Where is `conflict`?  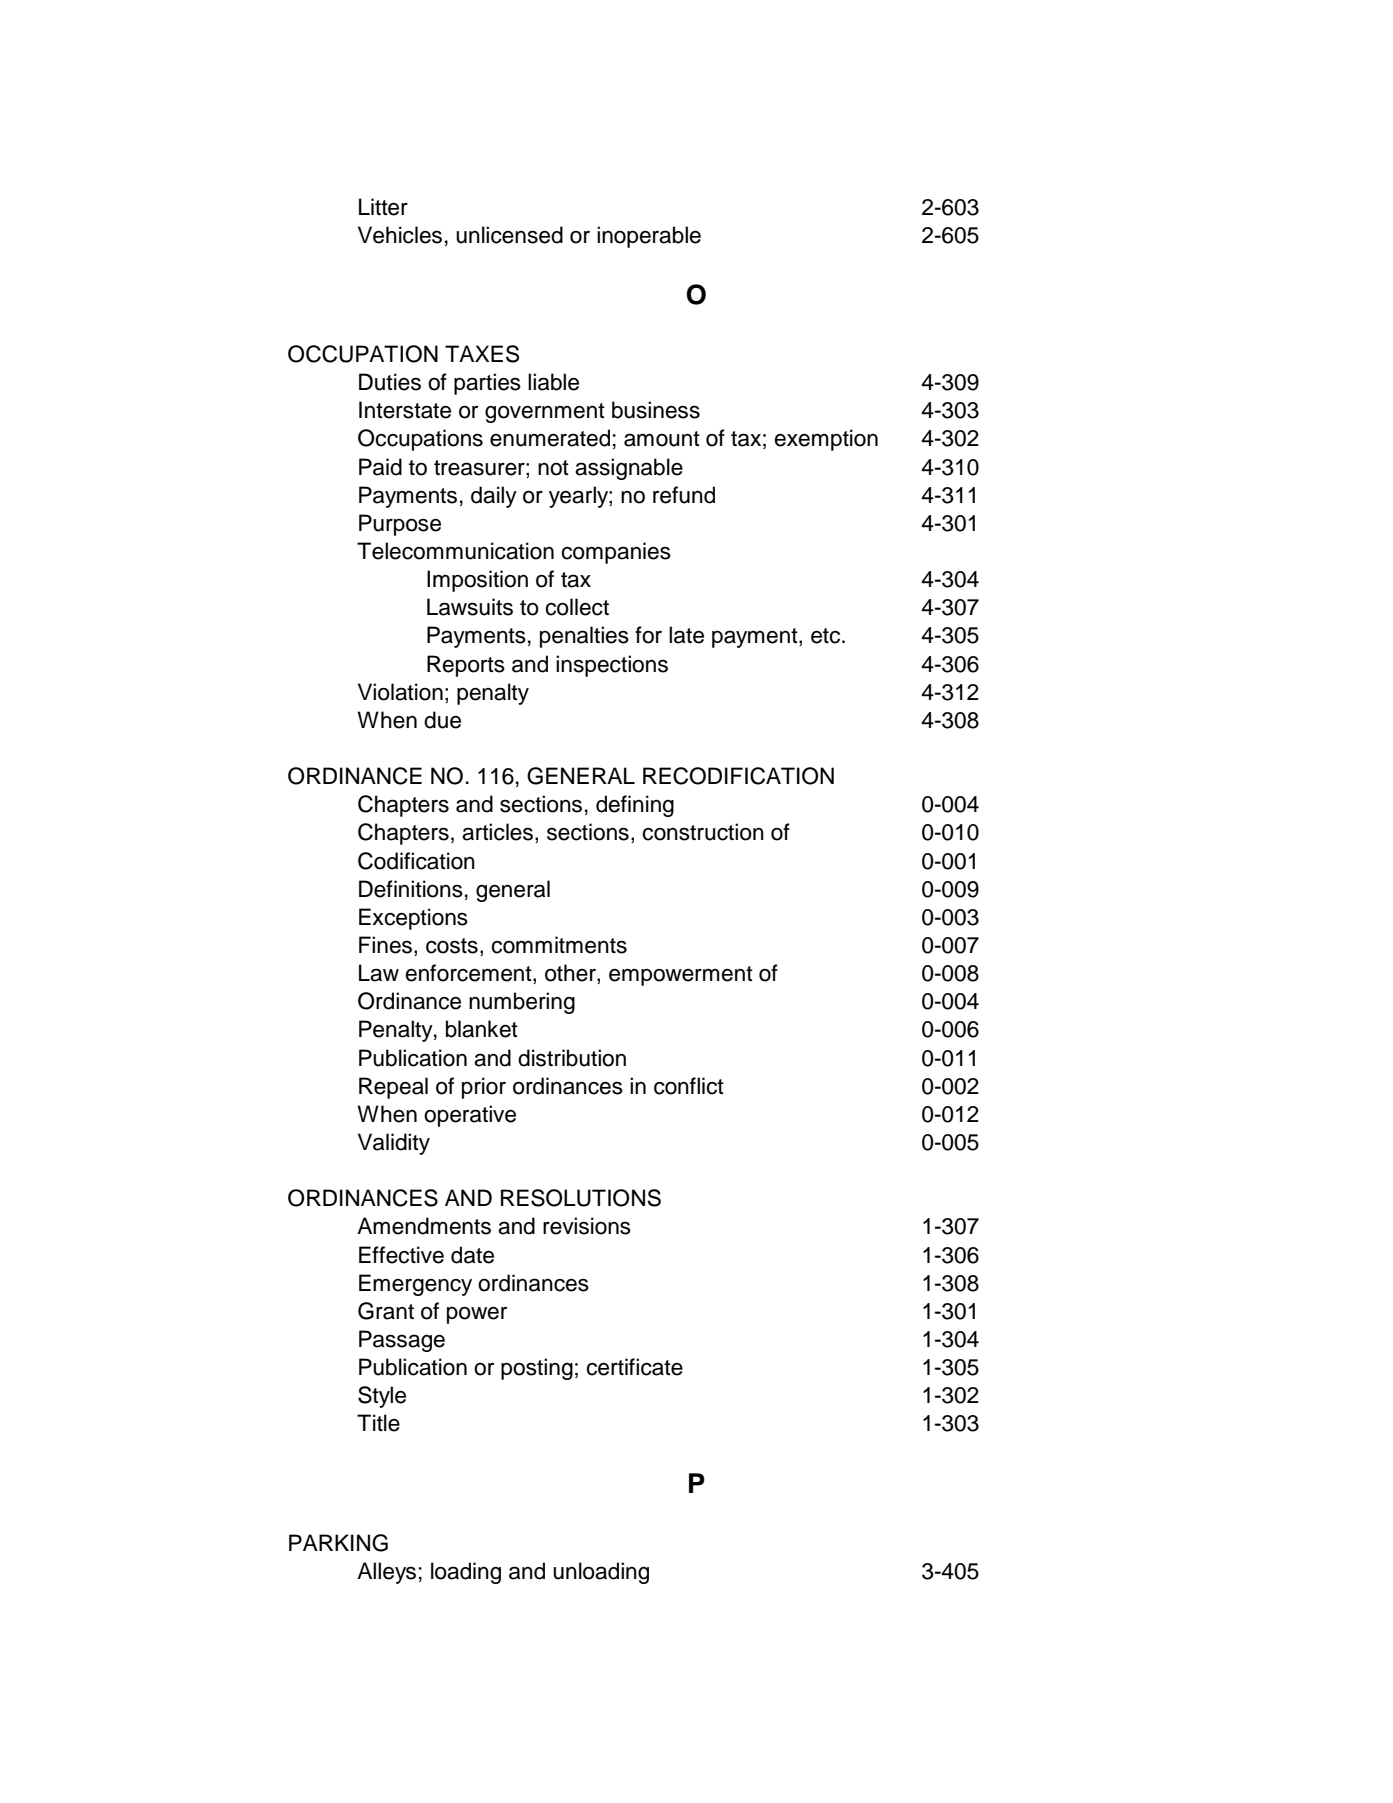
conflict is located at coordinates (689, 1086).
